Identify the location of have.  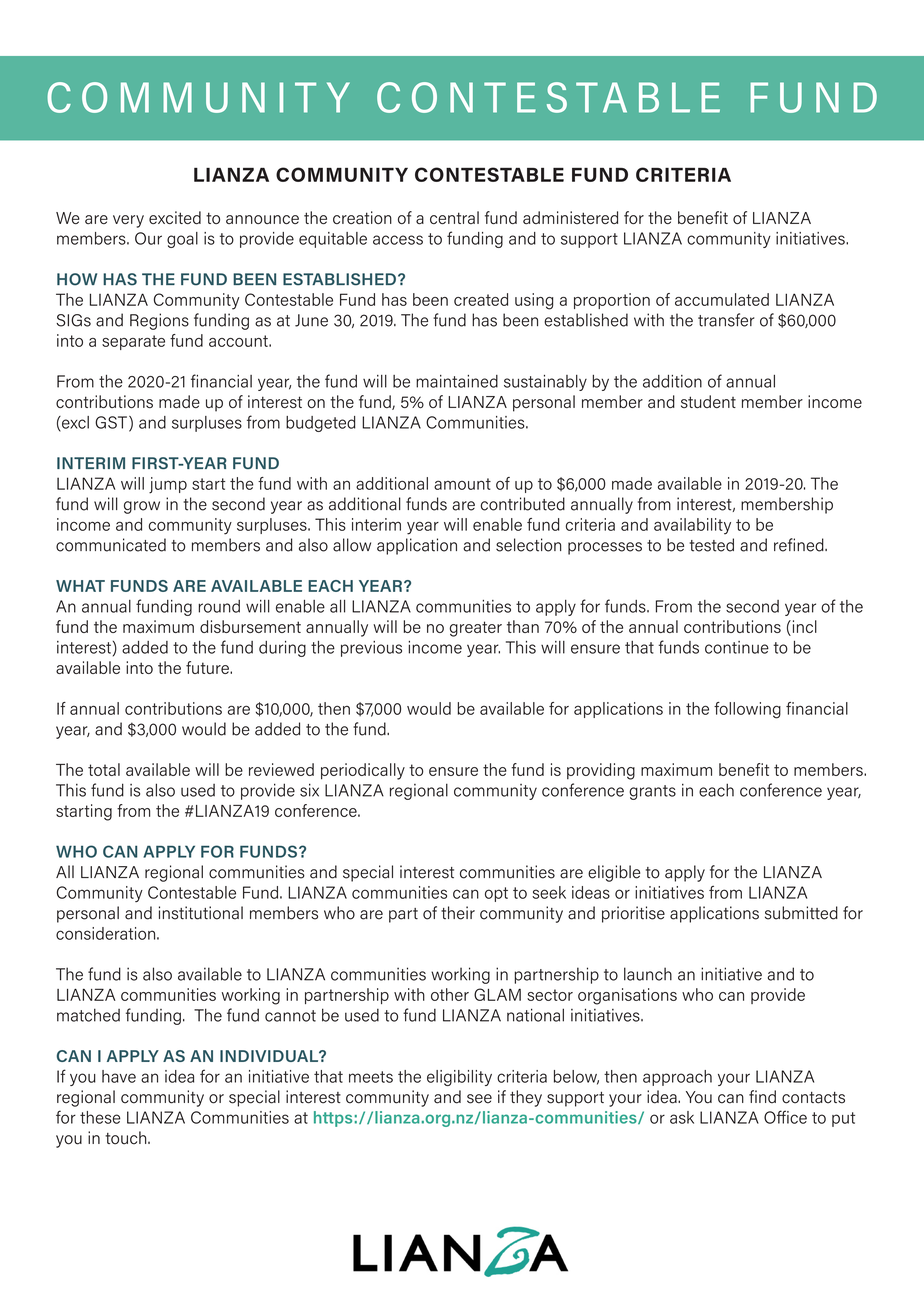
(119, 1076).
